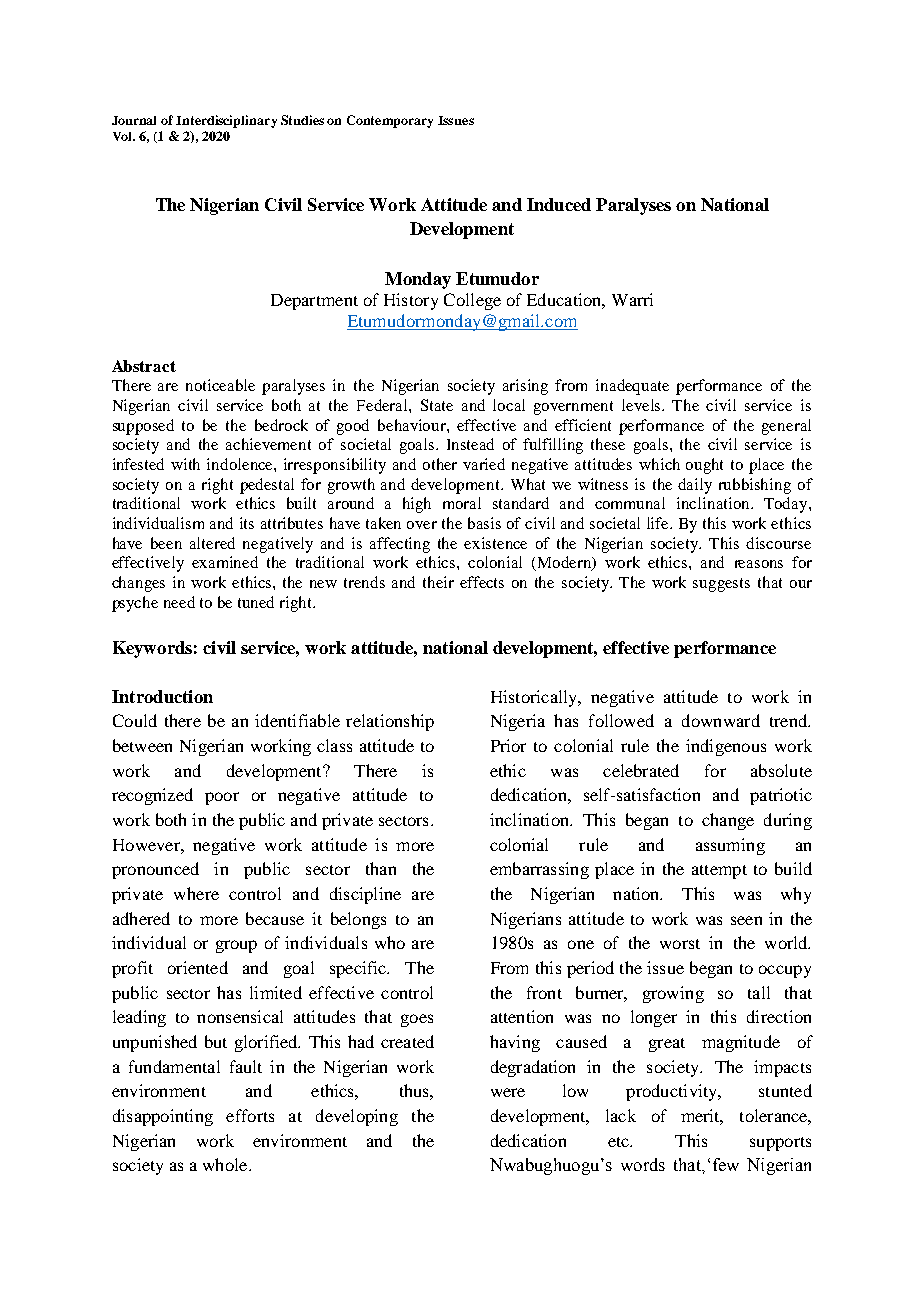  I want to click on levels, so click(643, 405).
